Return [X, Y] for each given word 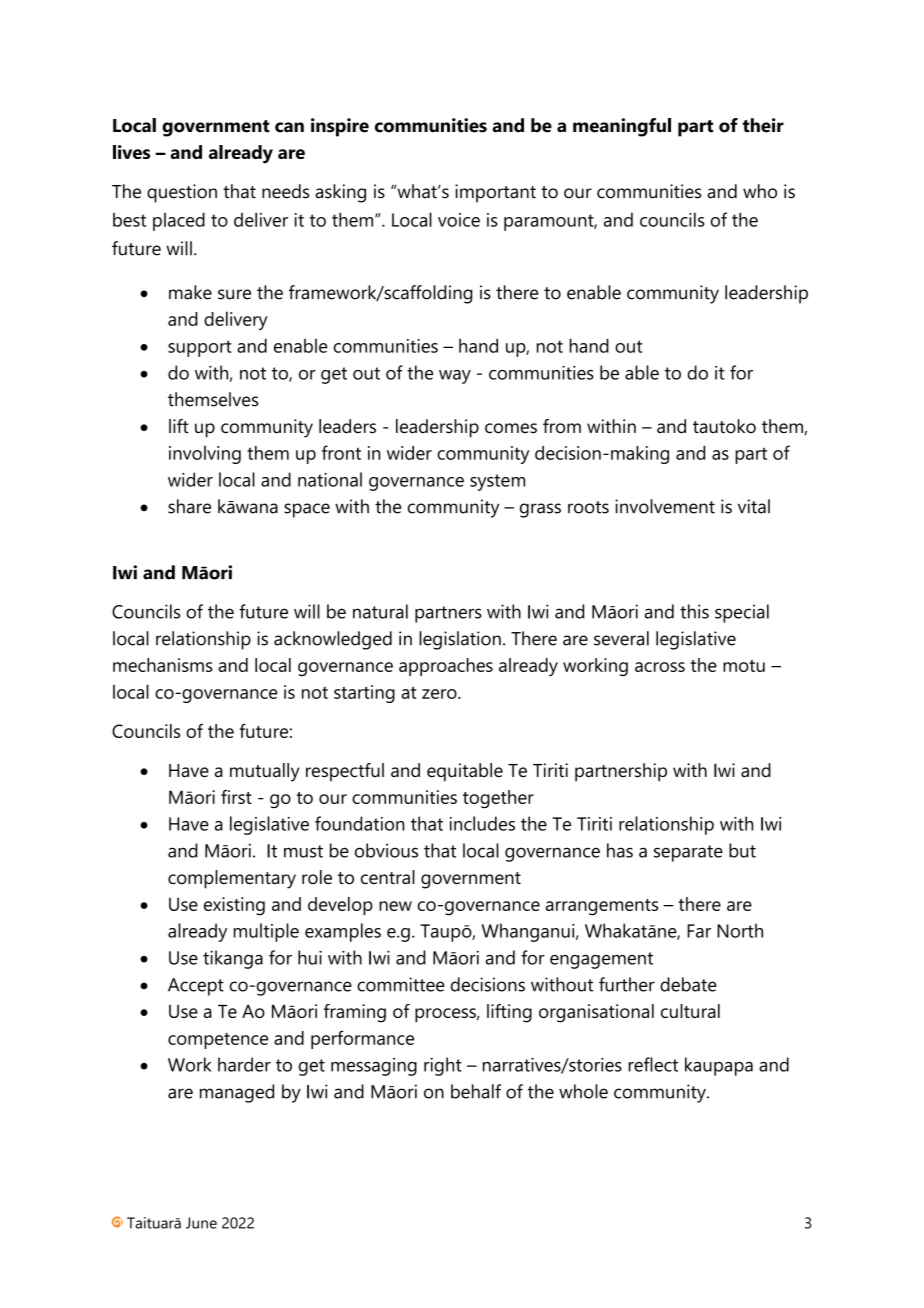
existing [234, 906]
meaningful [622, 127]
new [395, 906]
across [660, 667]
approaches [446, 667]
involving [205, 455]
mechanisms [162, 665]
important [495, 193]
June [201, 1223]
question [182, 193]
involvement [665, 506]
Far [699, 931]
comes [511, 428]
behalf [476, 1091]
